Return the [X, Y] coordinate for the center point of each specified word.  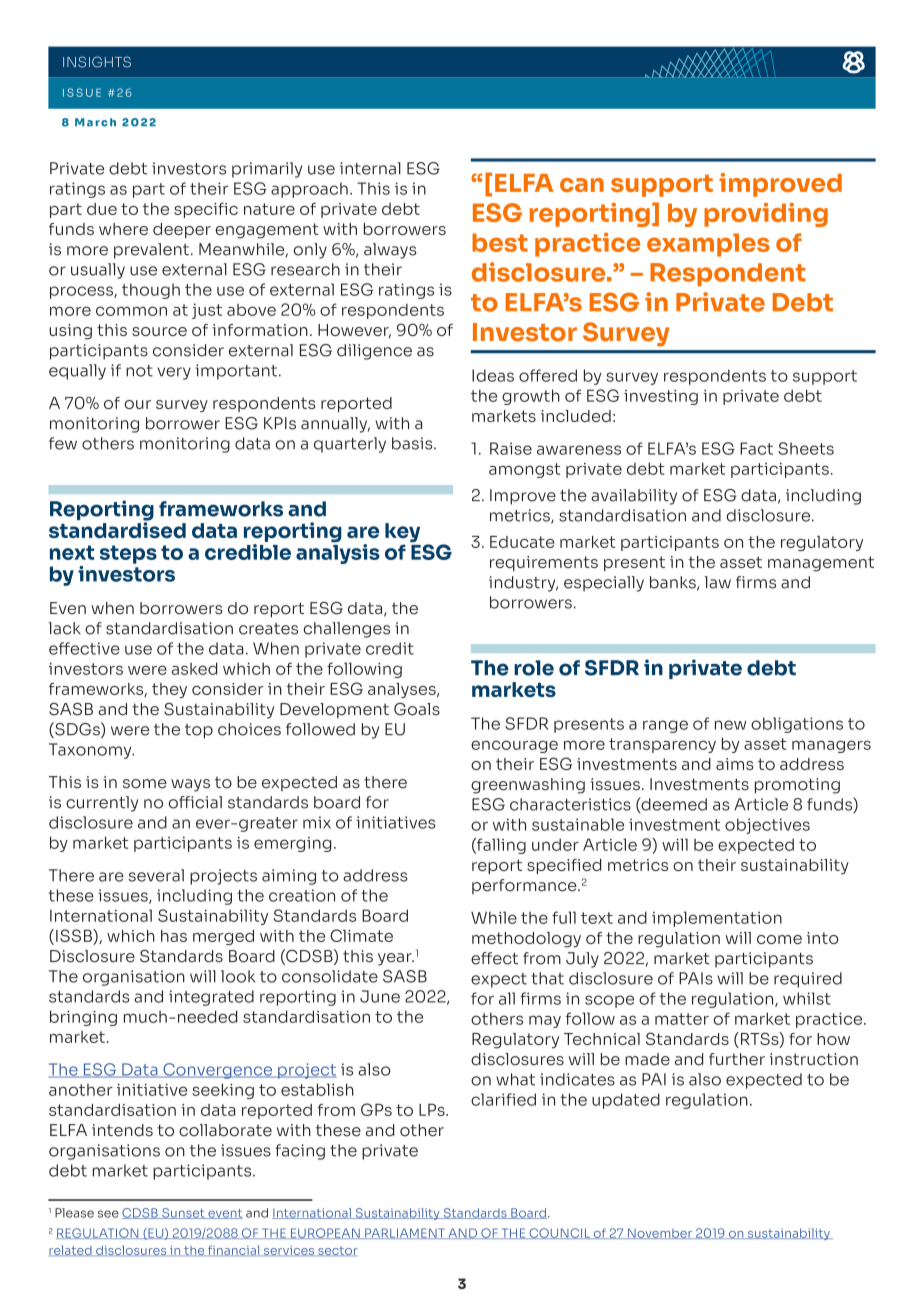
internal [370, 168]
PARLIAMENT [405, 1233]
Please [74, 1213]
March [95, 122]
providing [766, 215]
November [660, 1233]
